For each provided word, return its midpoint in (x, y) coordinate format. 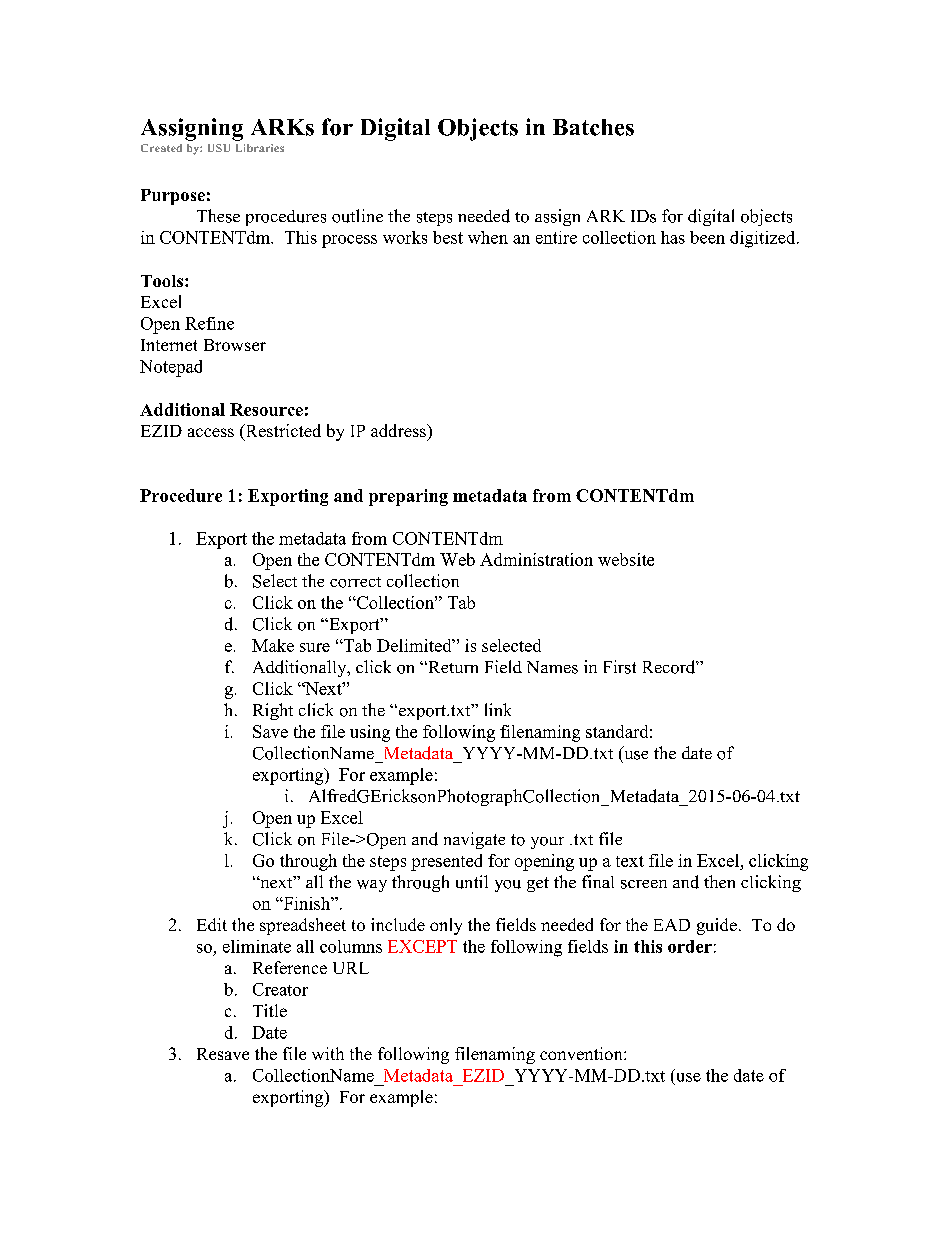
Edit (212, 924)
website (626, 559)
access (211, 432)
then (719, 881)
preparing (408, 497)
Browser (235, 345)
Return (452, 667)
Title (270, 1010)
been (707, 237)
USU (219, 148)
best (448, 237)
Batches (593, 127)
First (620, 667)
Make (273, 645)
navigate (474, 840)
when (488, 237)
